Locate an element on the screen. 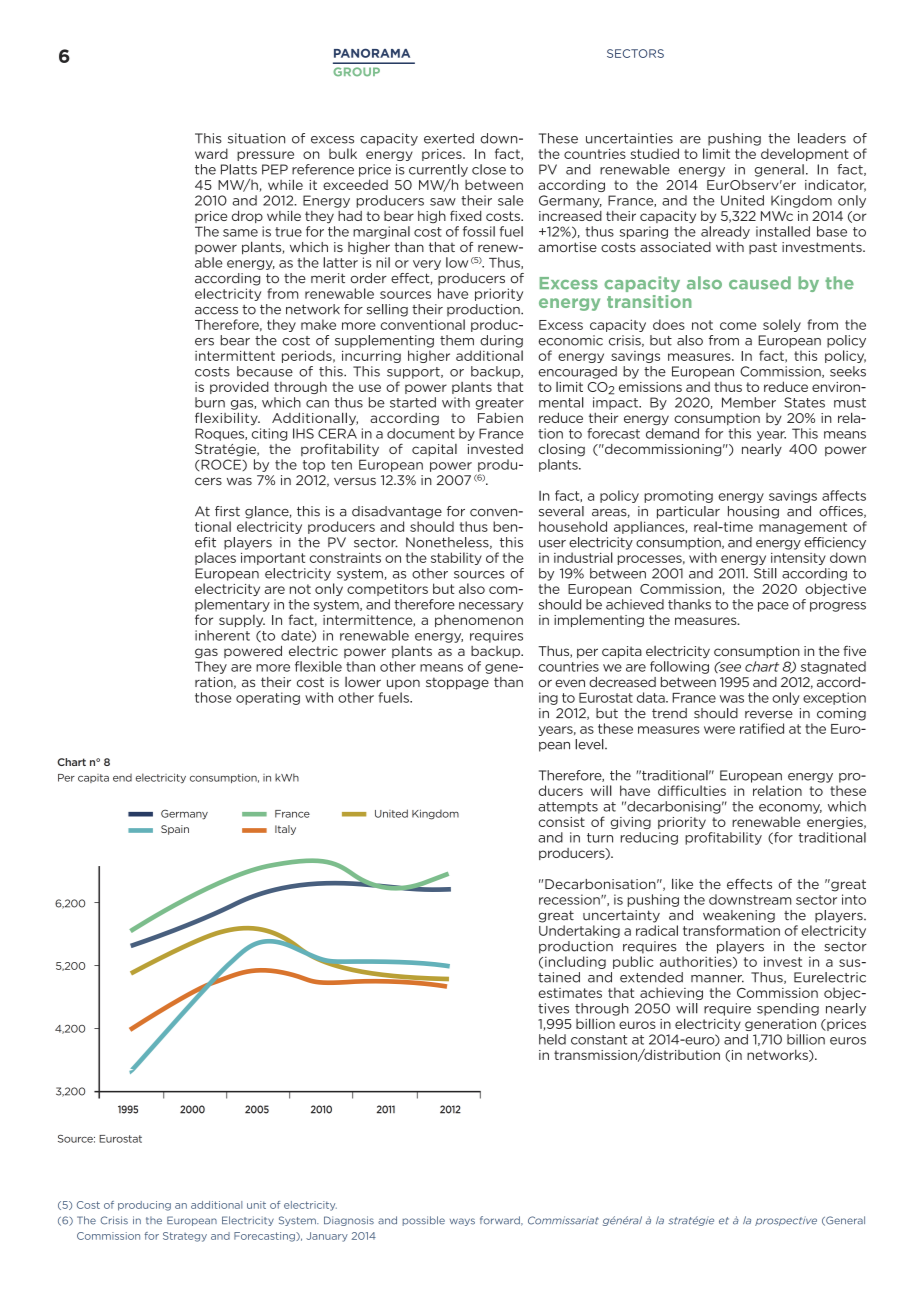  phenomenon is located at coordinates (479, 620).
